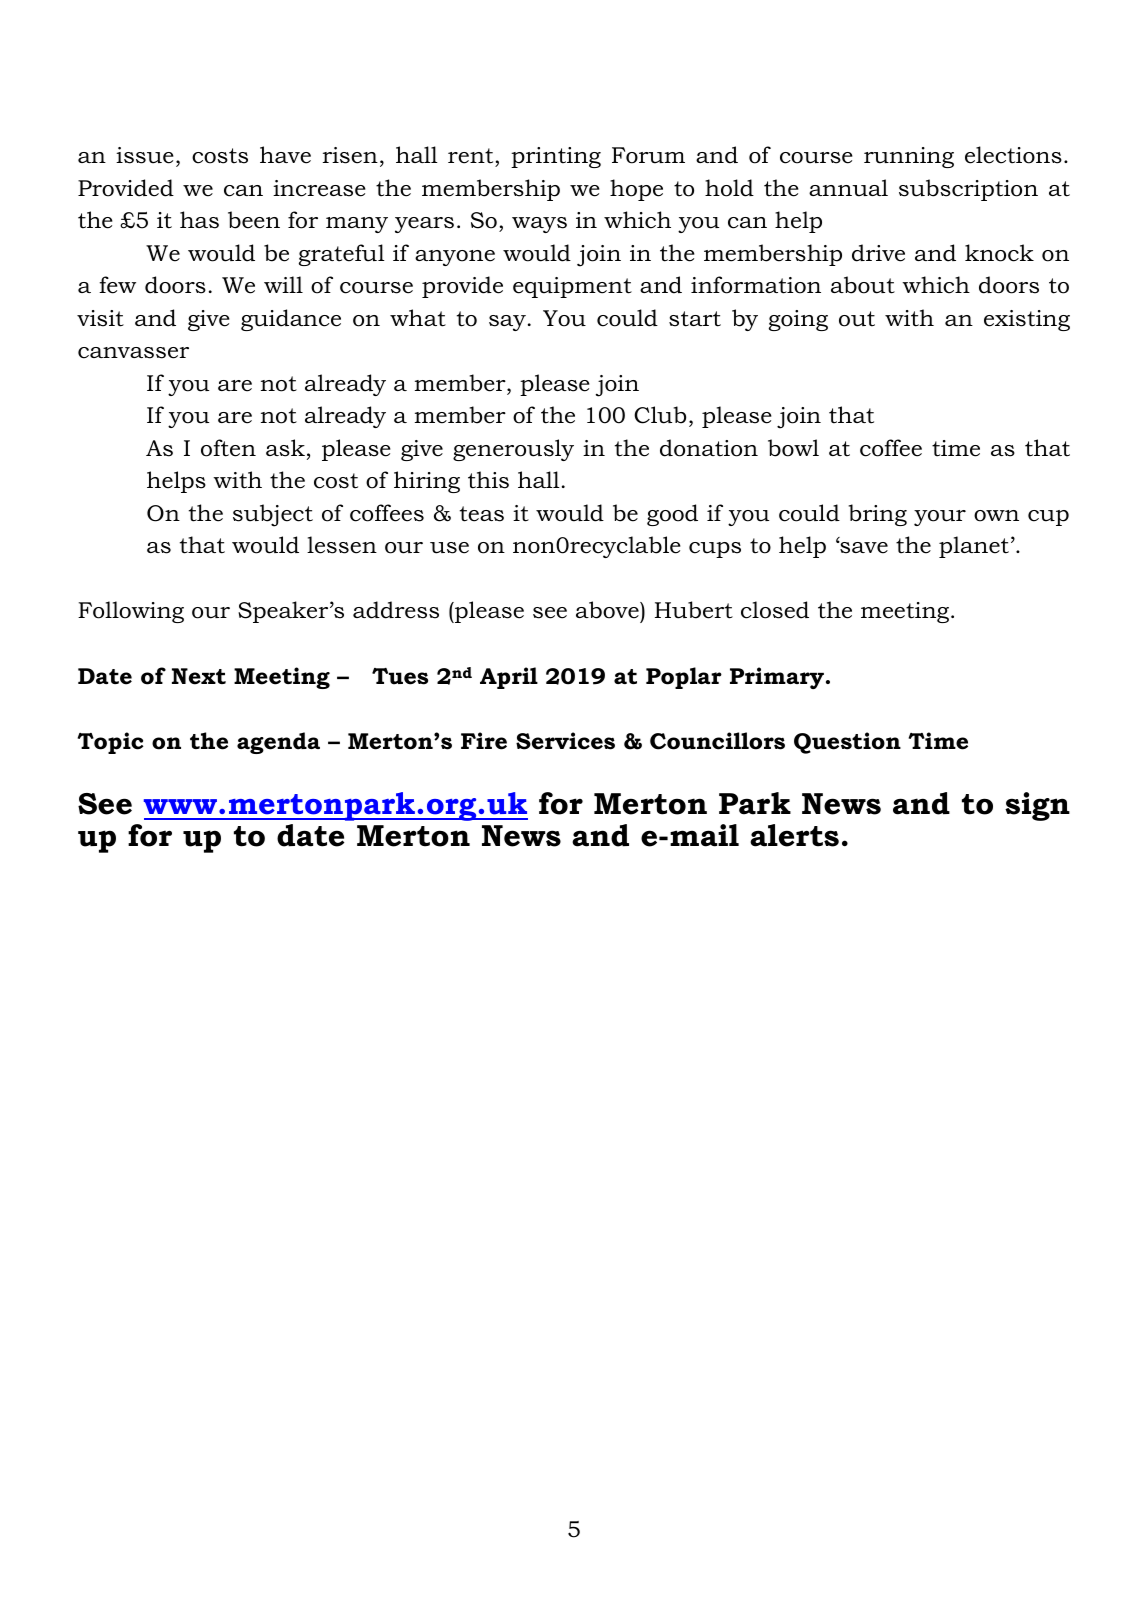 This image has height=1610, width=1139. What do you see at coordinates (777, 678) in the image?
I see `Primary` at bounding box center [777, 678].
